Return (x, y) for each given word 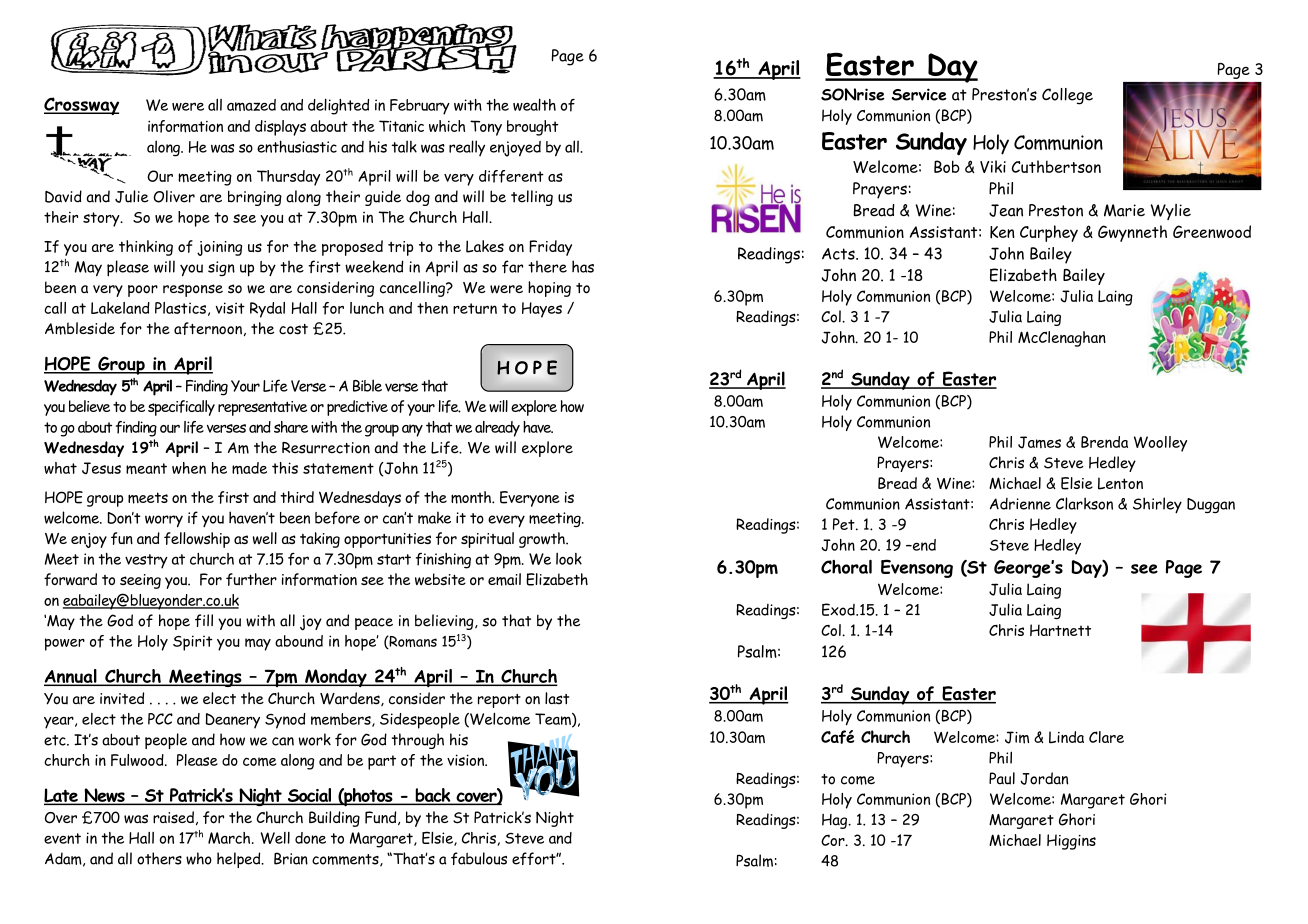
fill (204, 620)
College (1067, 96)
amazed (251, 105)
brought (533, 128)
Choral (846, 566)
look (569, 558)
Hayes (542, 310)
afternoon (208, 328)
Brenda (1104, 442)
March (230, 838)
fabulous (479, 858)
